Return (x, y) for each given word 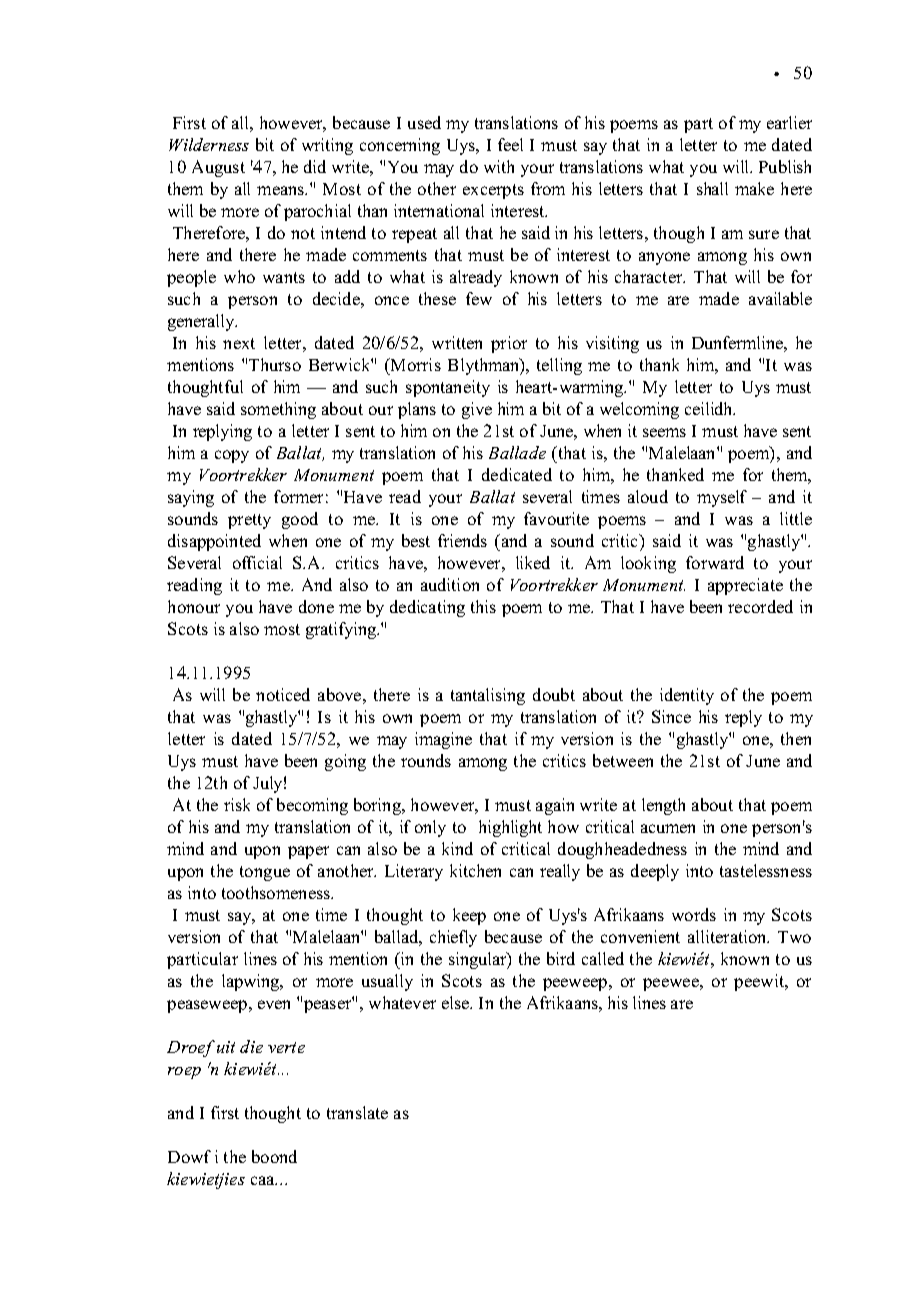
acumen (668, 828)
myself (722, 498)
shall (712, 188)
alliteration (728, 936)
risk (237, 804)
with (499, 166)
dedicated (517, 474)
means (282, 190)
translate (357, 1112)
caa (264, 1180)
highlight (510, 828)
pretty (249, 521)
